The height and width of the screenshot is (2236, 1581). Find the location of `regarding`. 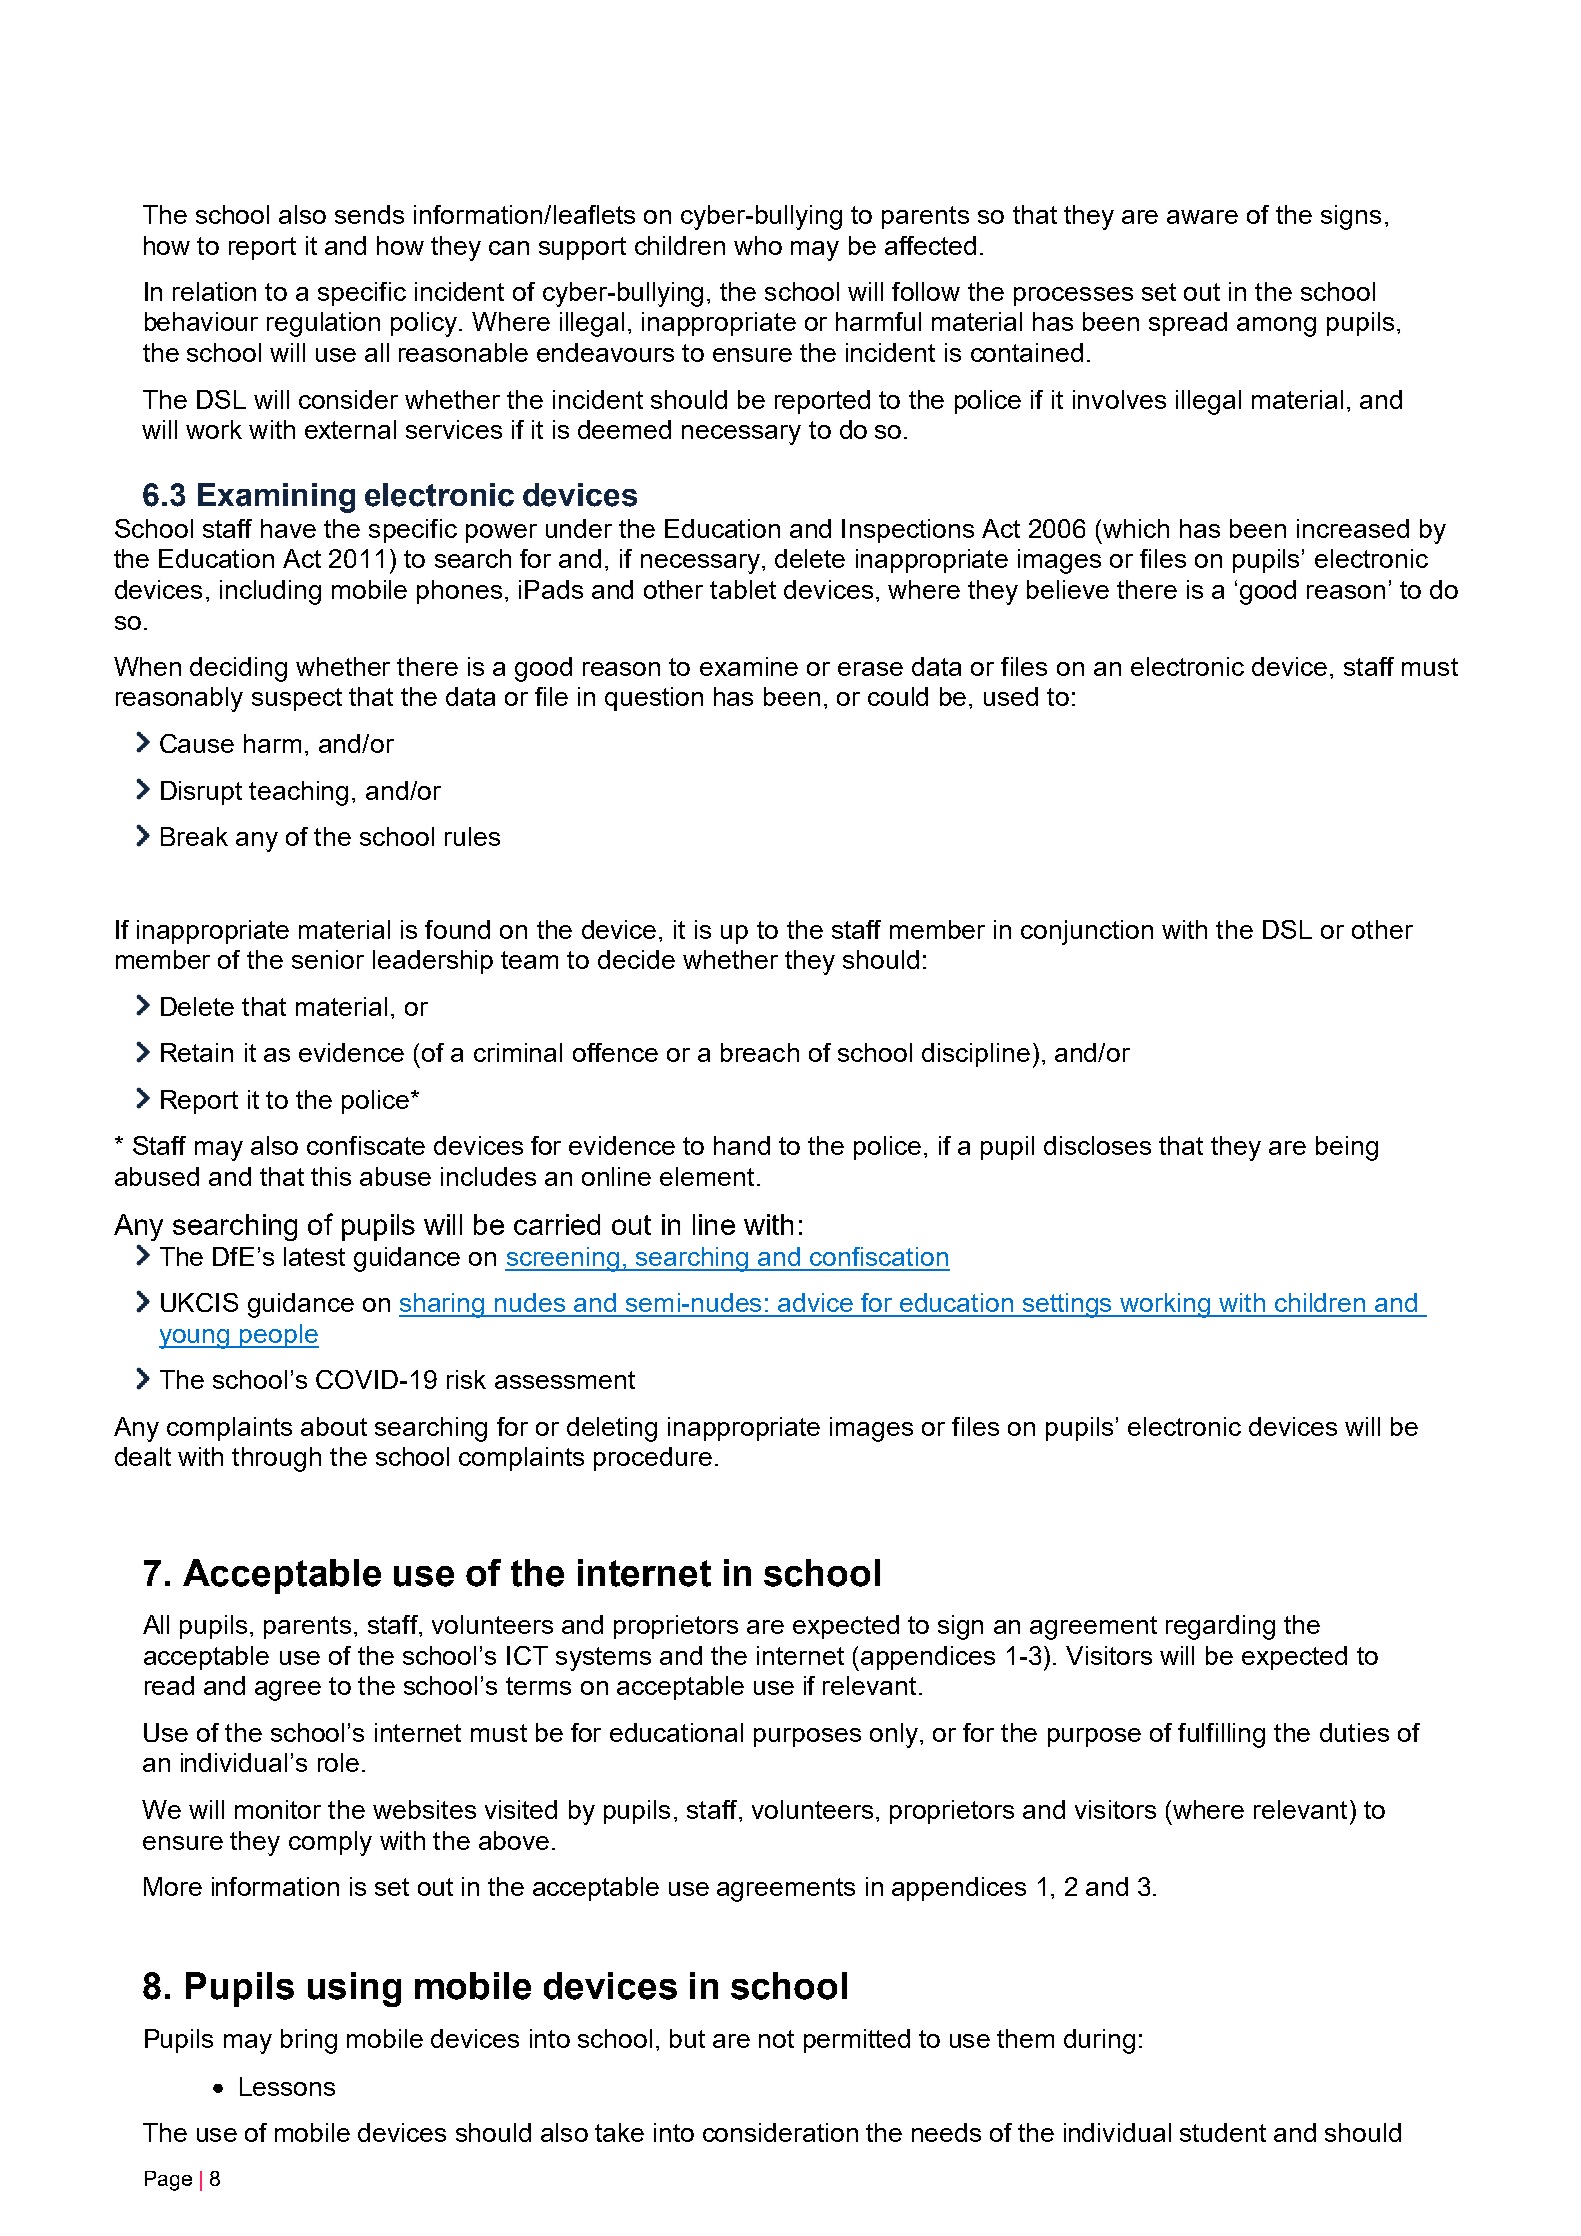

regarding is located at coordinates (1220, 1627).
